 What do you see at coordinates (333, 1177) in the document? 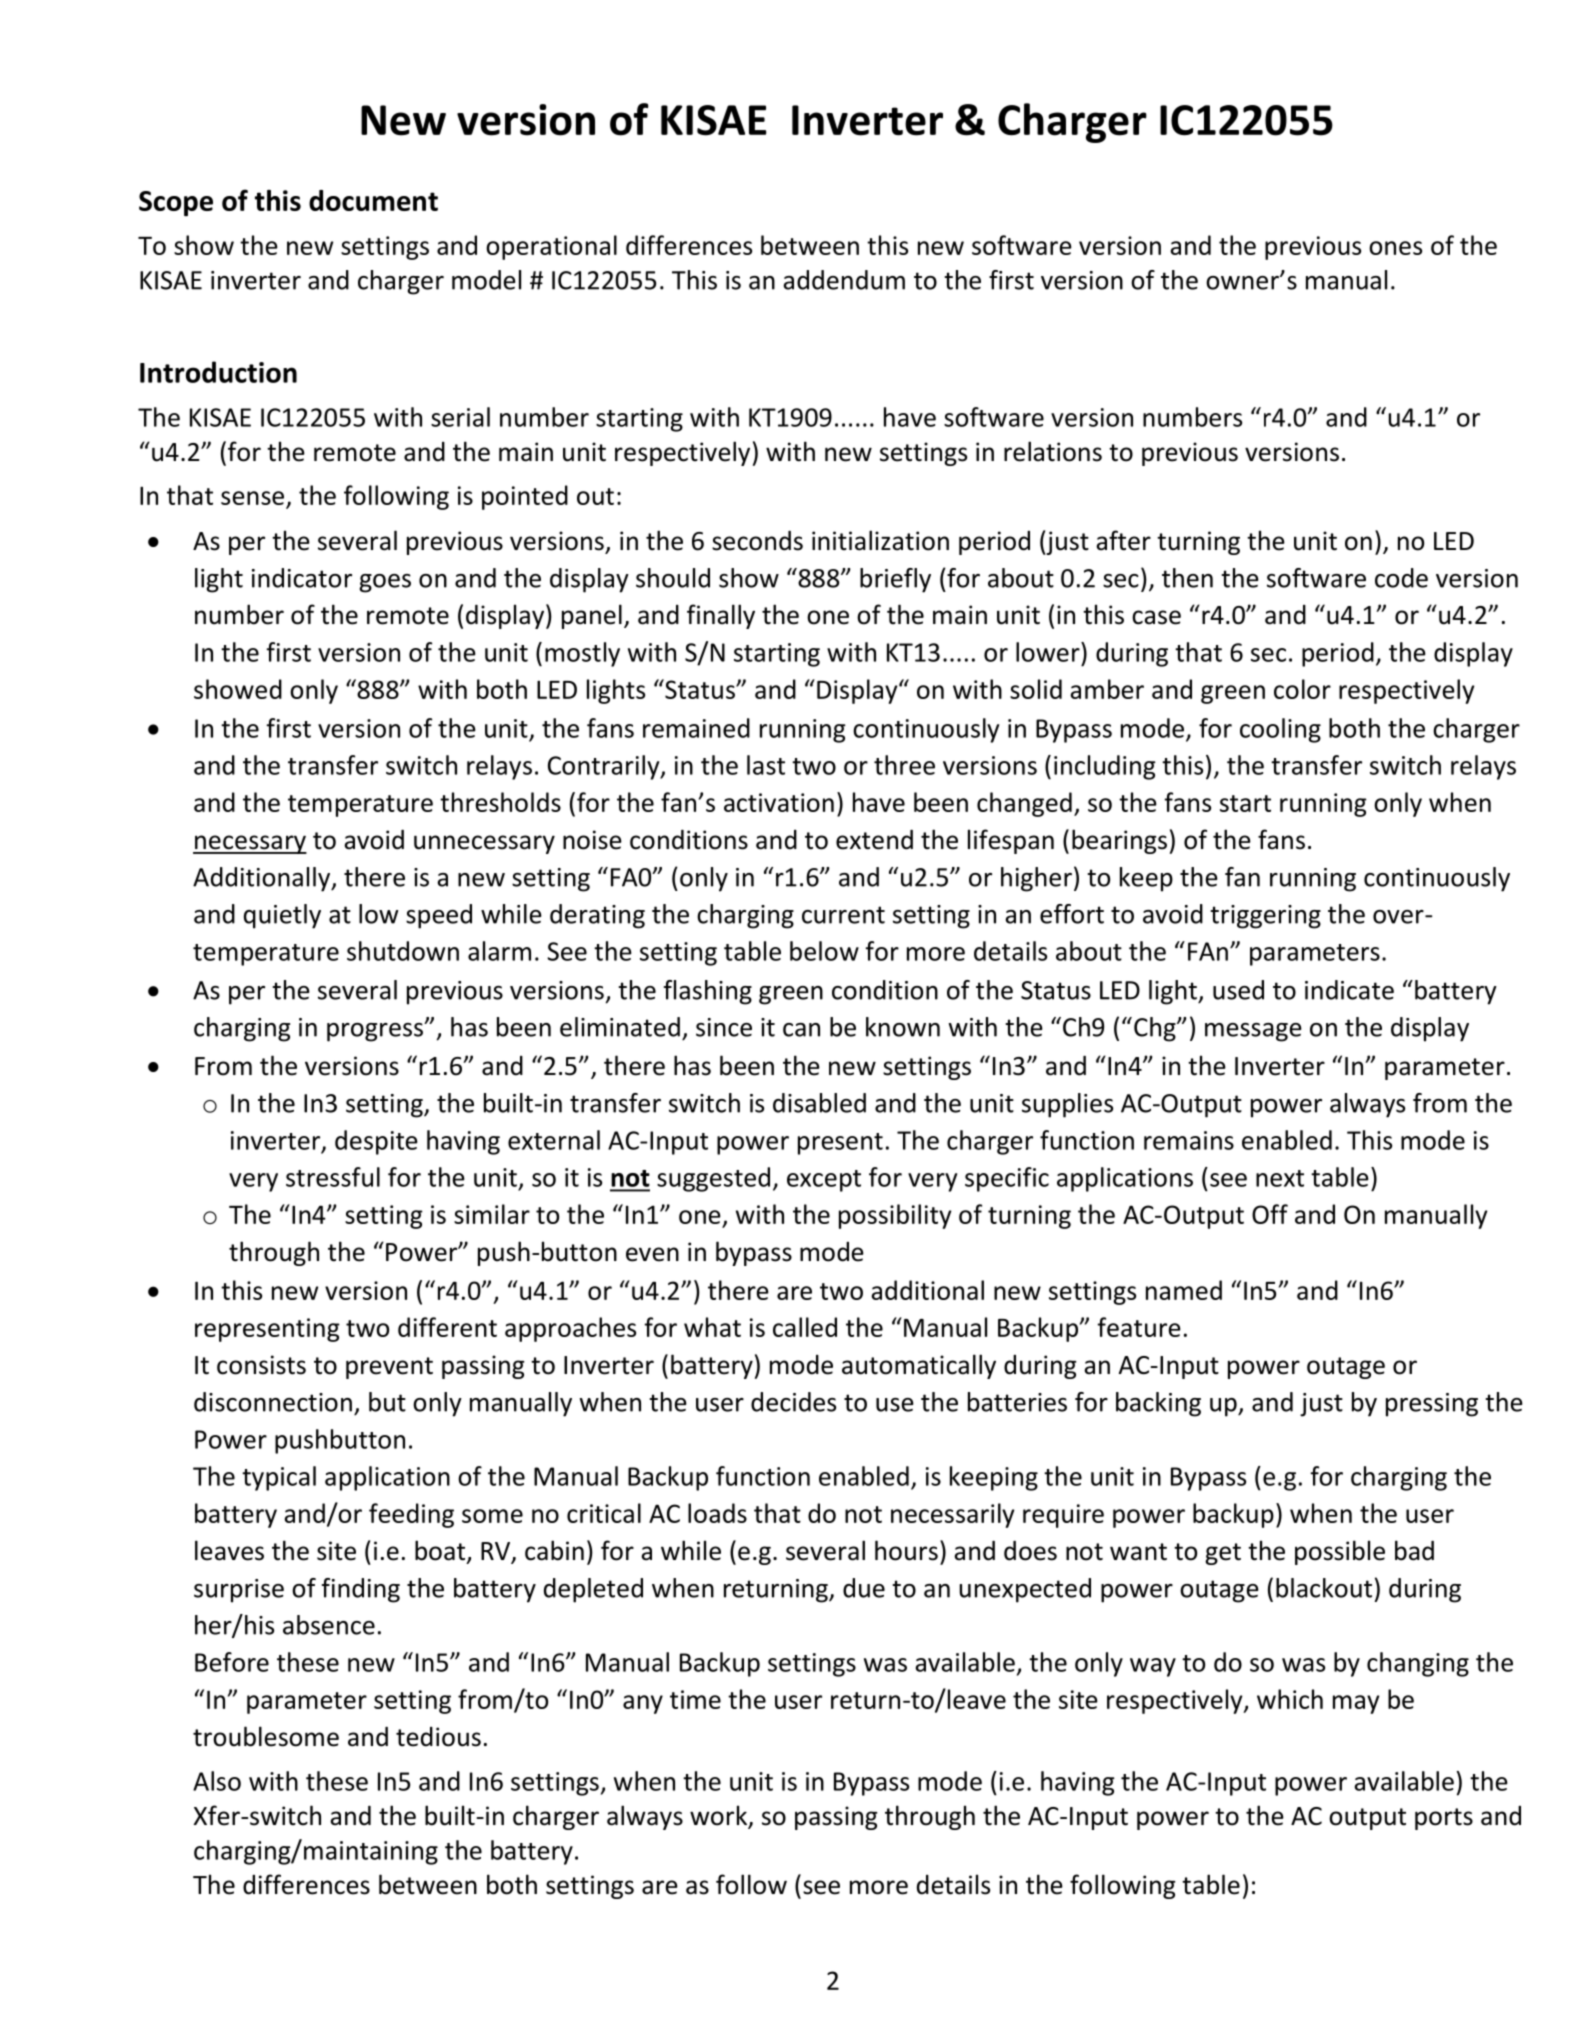
I see `stressful` at bounding box center [333, 1177].
